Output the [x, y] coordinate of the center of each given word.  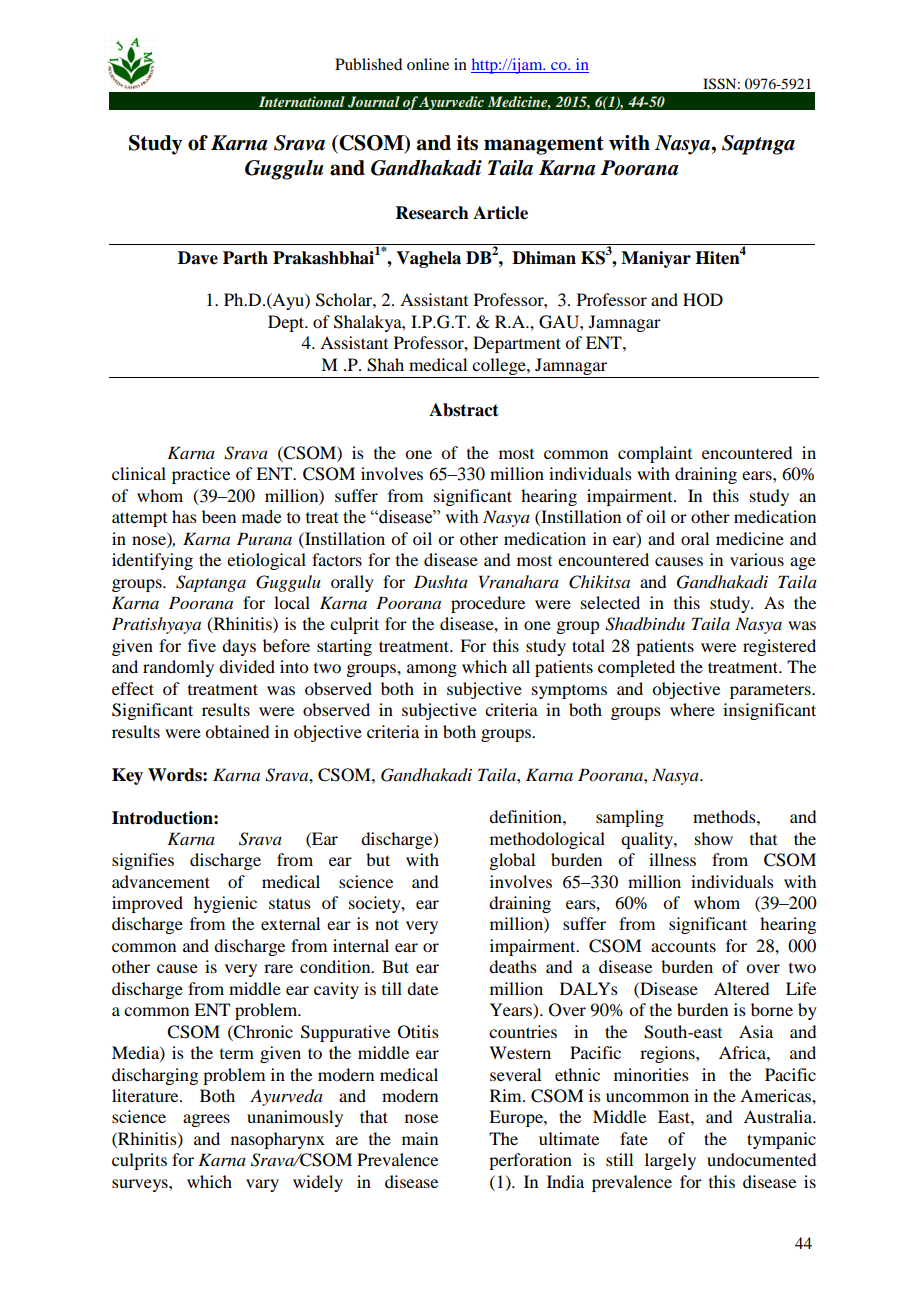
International [302, 101]
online [428, 64]
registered [779, 647]
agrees [206, 1120]
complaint [655, 454]
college [500, 366]
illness [672, 859]
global [512, 861]
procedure [488, 604]
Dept [287, 323]
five [202, 645]
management [544, 145]
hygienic [225, 904]
